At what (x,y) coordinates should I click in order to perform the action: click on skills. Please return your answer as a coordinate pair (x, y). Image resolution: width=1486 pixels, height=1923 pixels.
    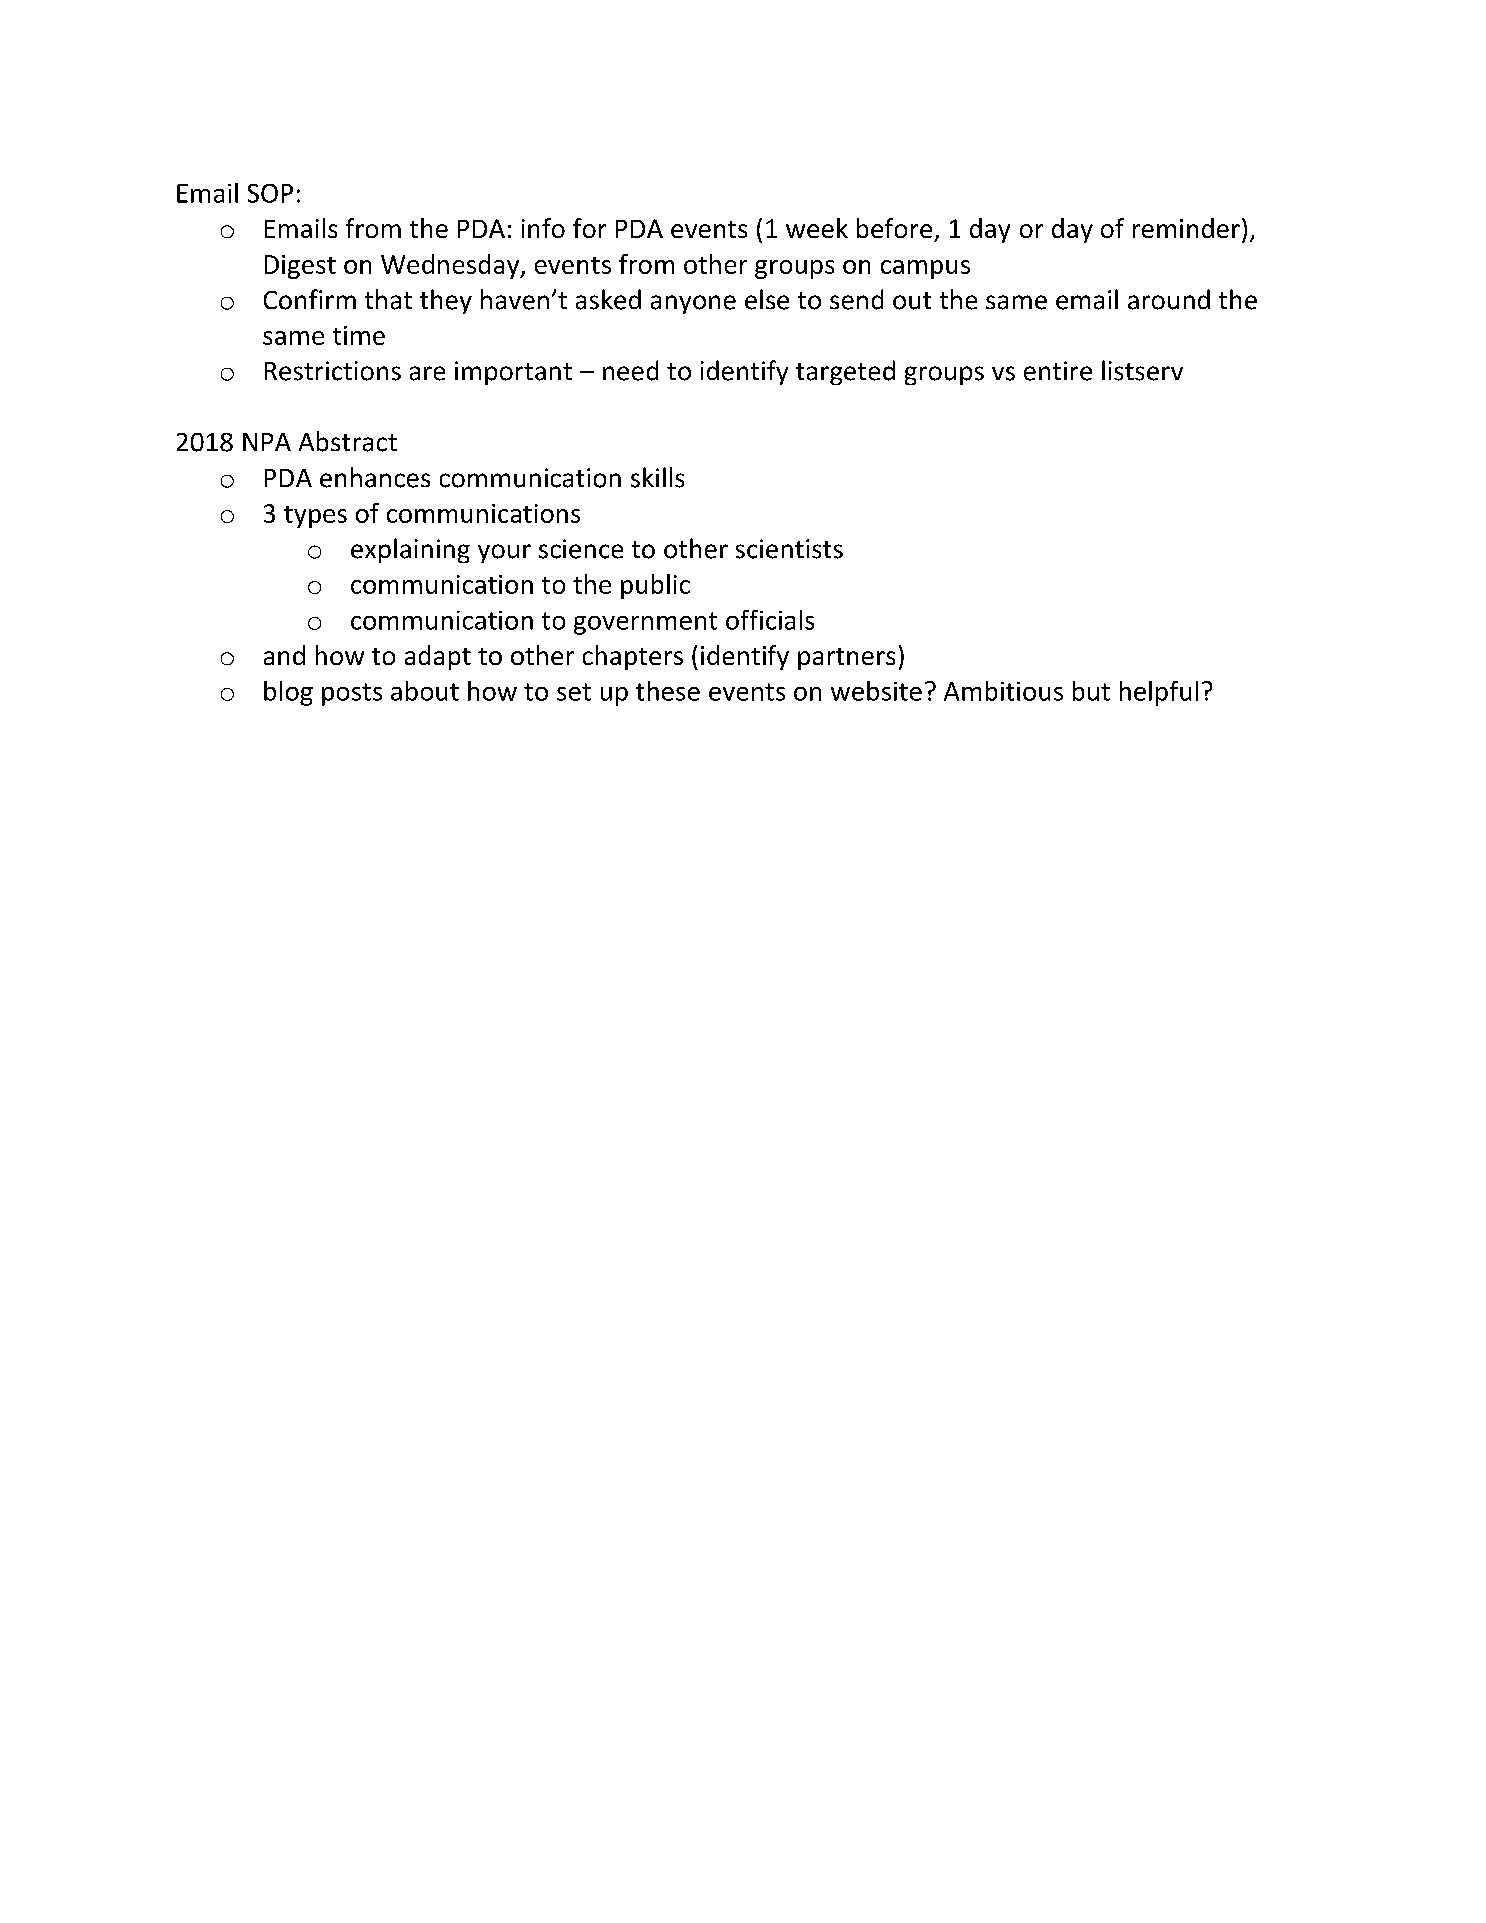
    Looking at the image, I should click on (657, 477).
